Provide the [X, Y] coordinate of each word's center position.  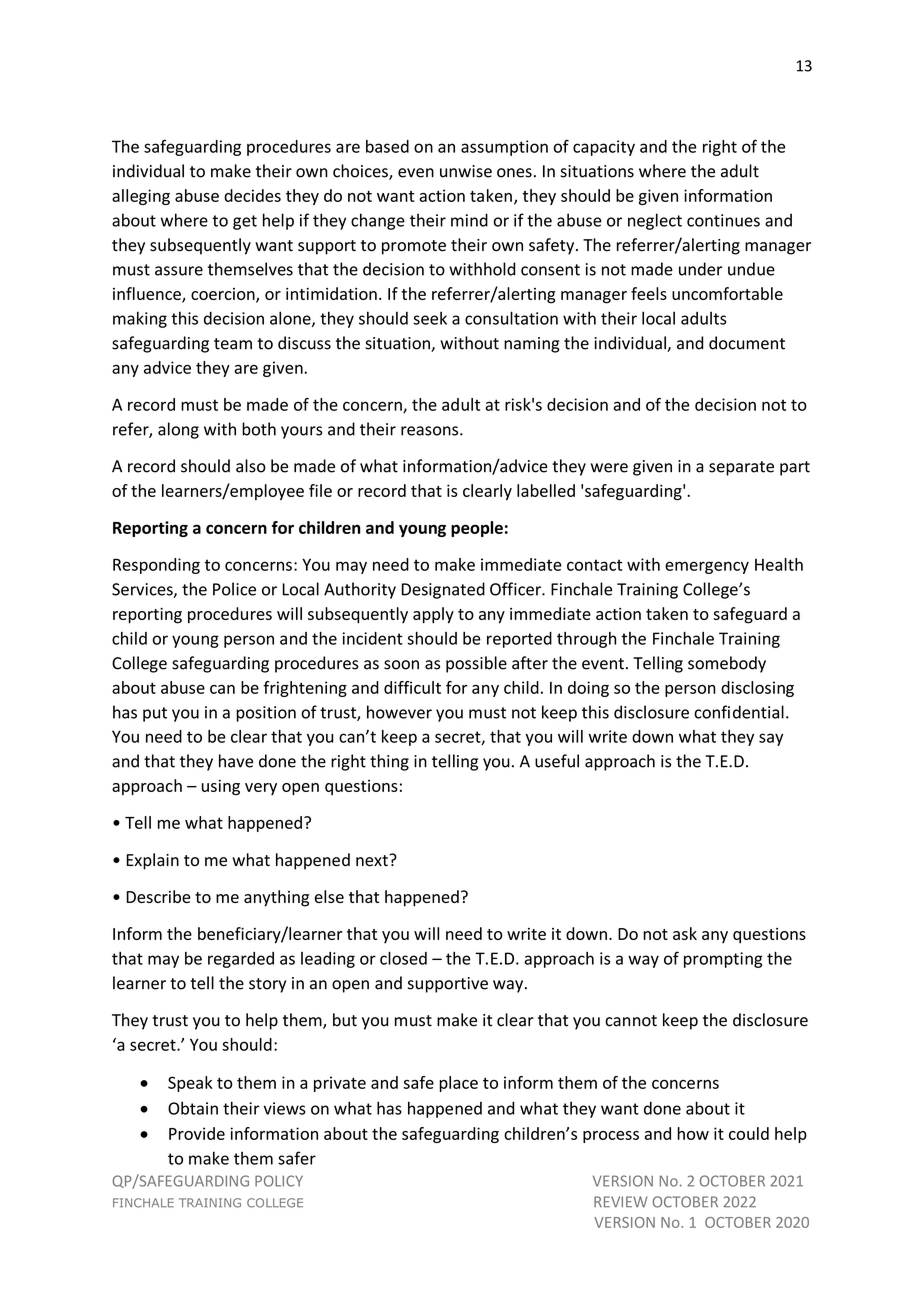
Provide [197, 1133]
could [749, 1133]
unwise [466, 171]
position [266, 714]
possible [476, 664]
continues [723, 220]
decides [252, 195]
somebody [727, 664]
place [458, 1084]
